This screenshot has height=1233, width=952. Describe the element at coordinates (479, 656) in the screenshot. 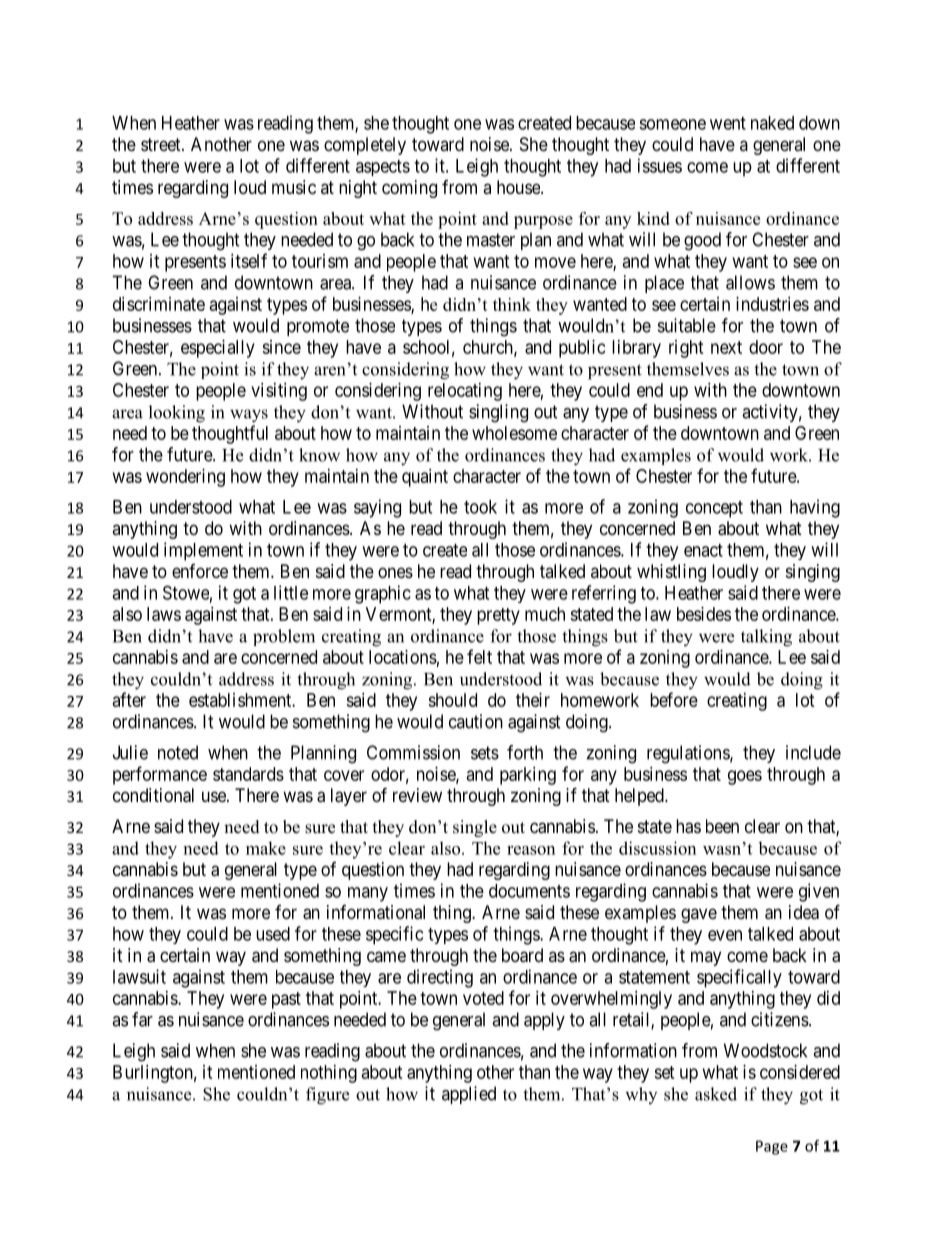

I see `felt` at that location.
